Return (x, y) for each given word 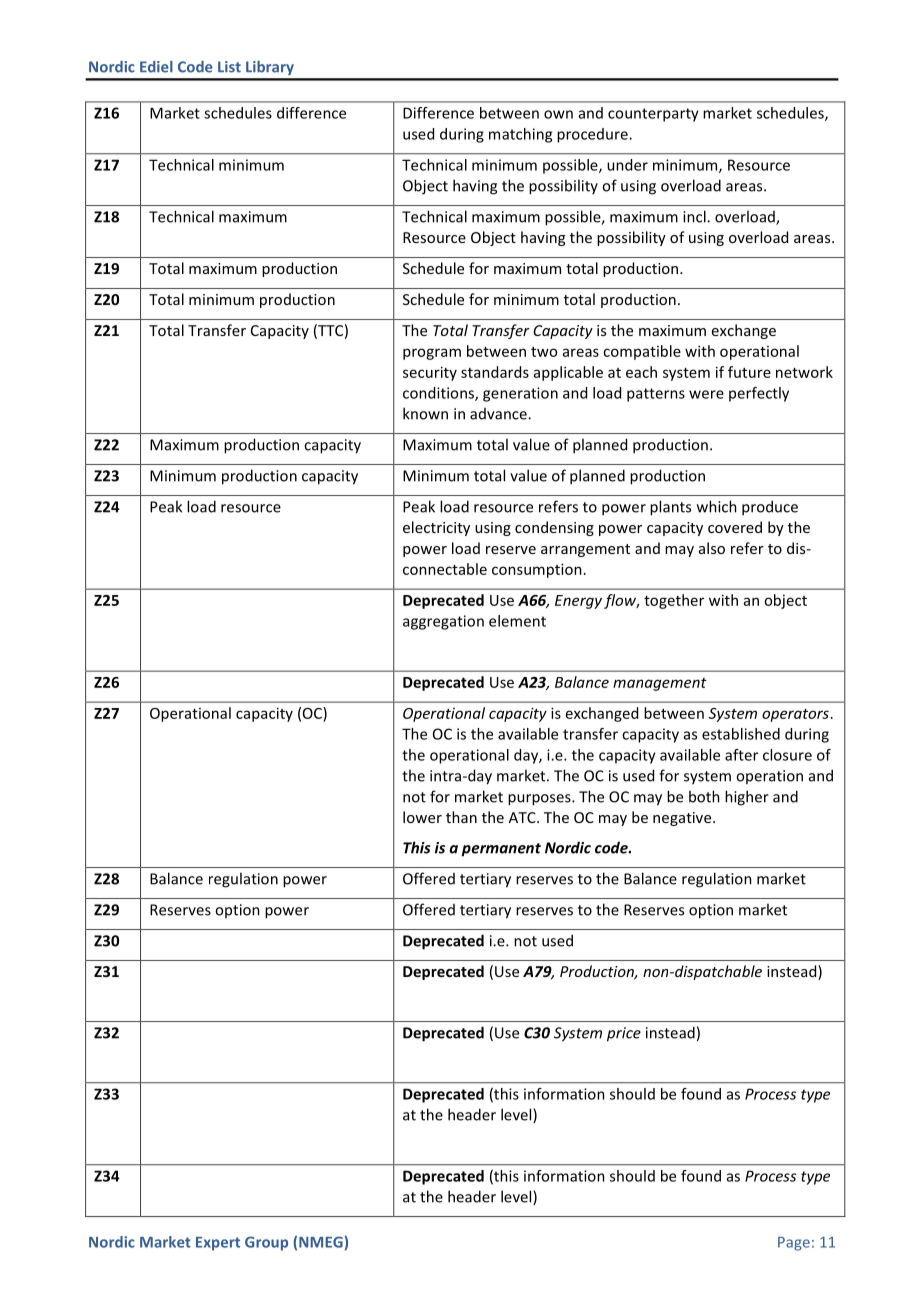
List (229, 67)
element (517, 621)
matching (520, 135)
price (624, 1034)
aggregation (443, 622)
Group (266, 1243)
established (741, 734)
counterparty (653, 115)
